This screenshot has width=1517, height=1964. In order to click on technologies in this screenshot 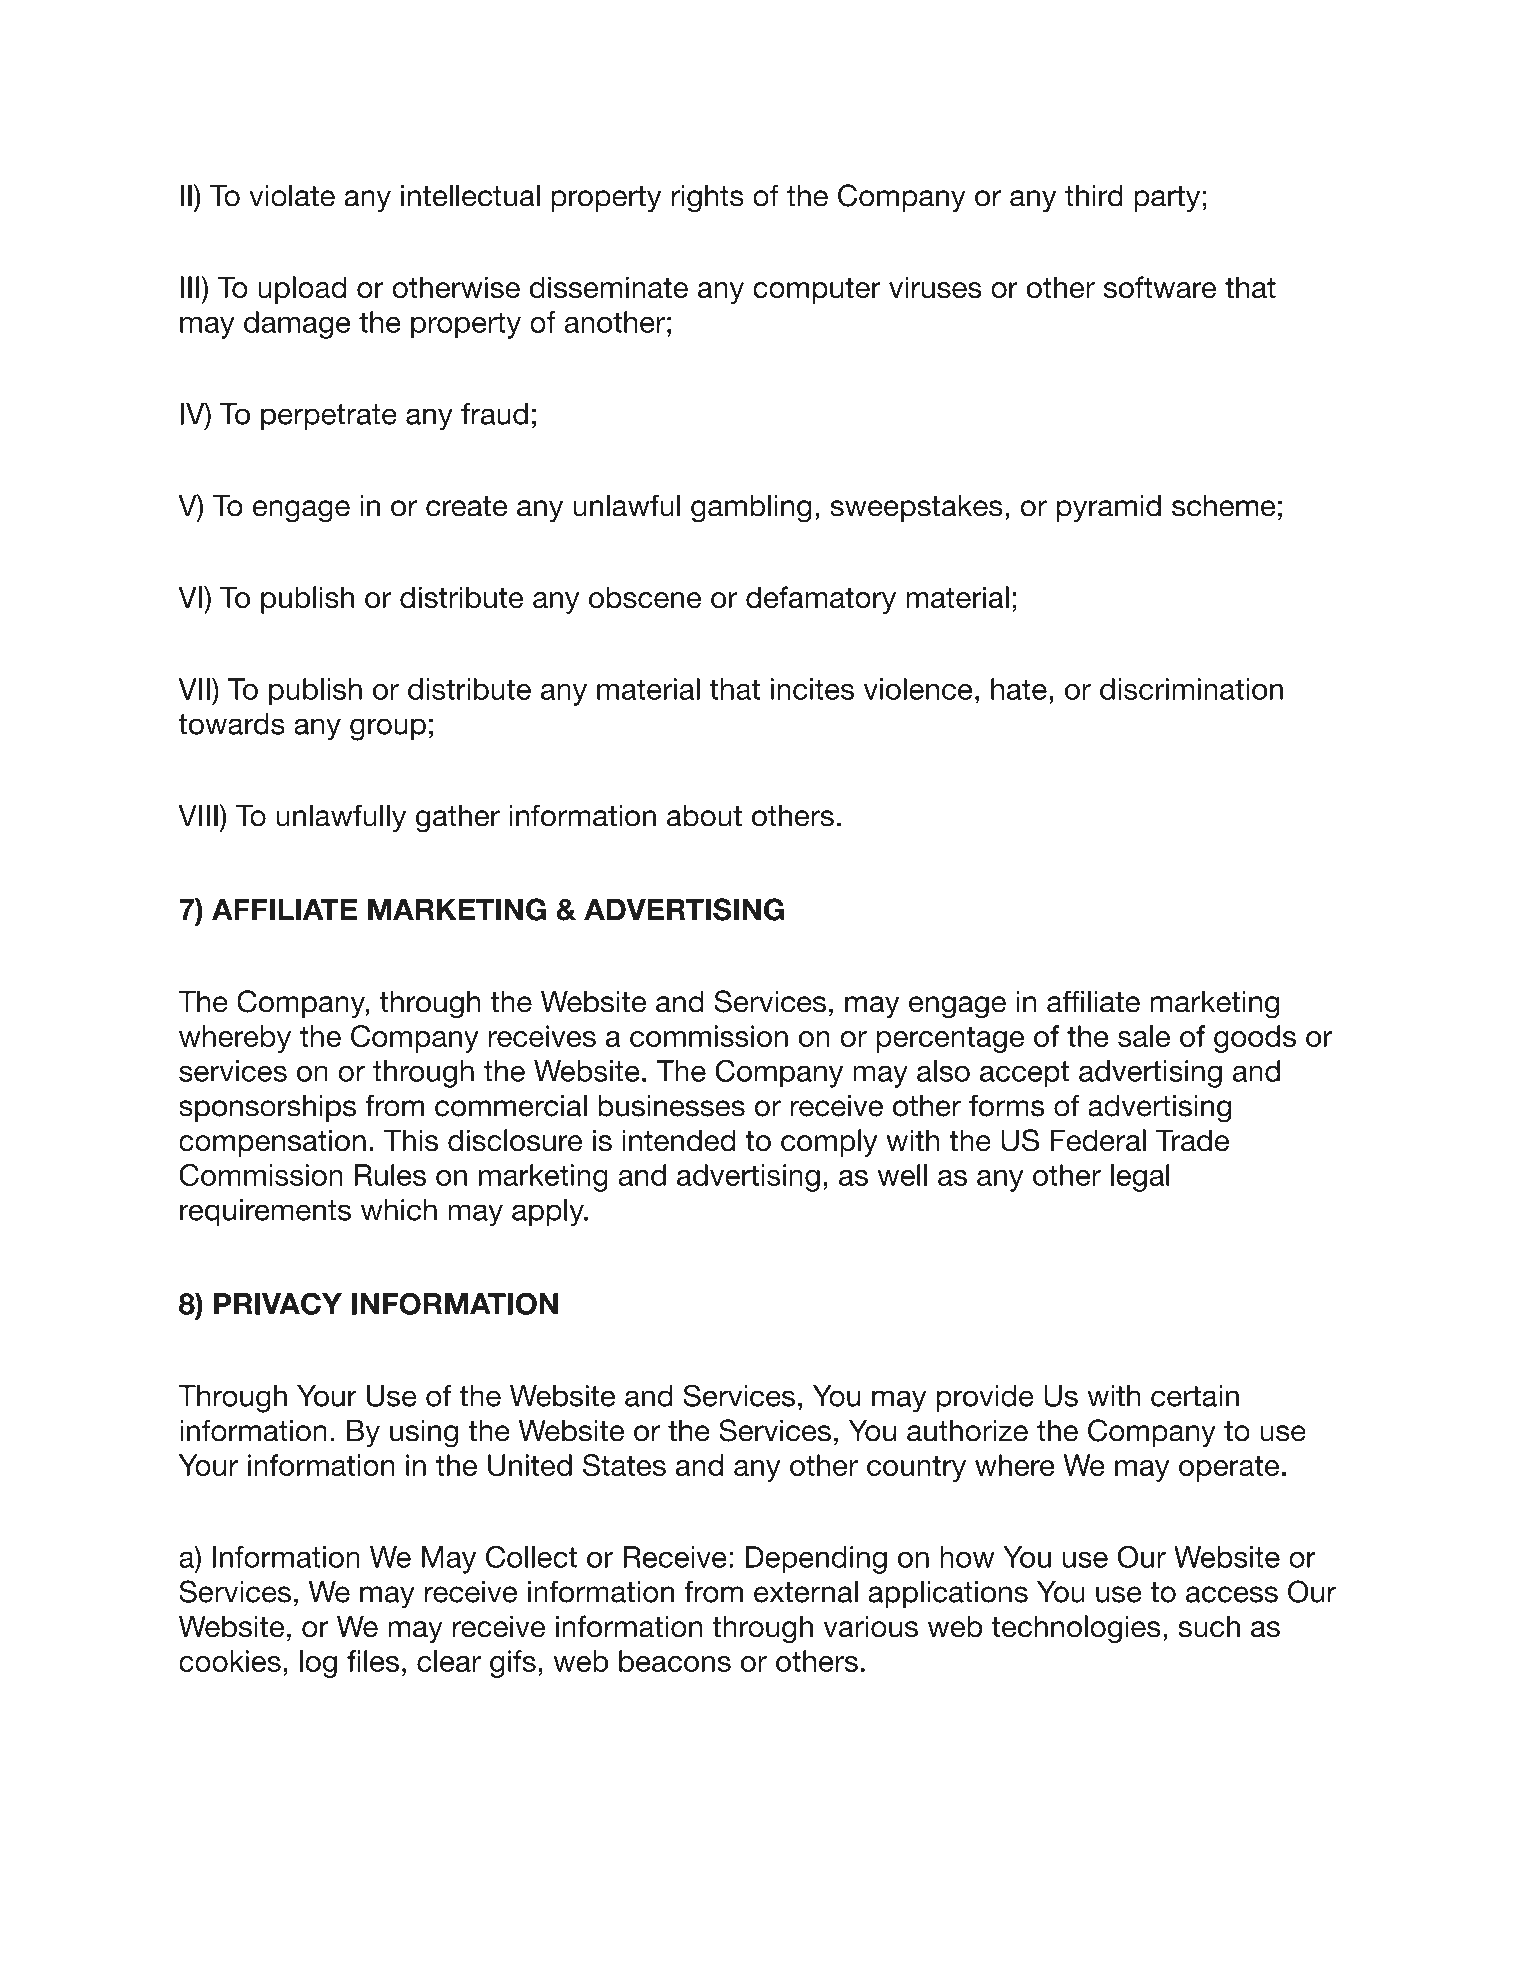, I will do `click(1076, 1629)`.
